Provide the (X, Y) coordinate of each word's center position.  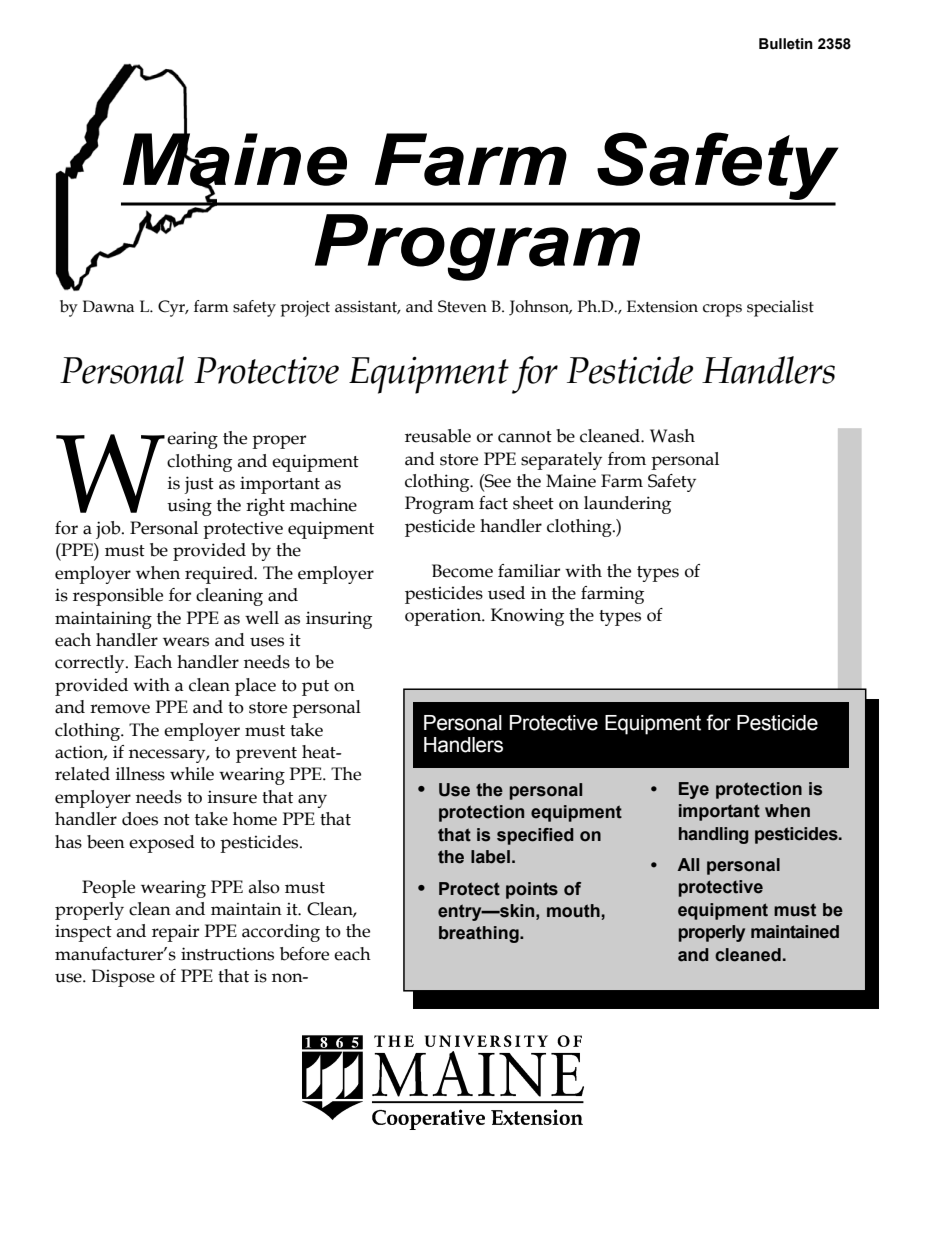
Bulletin (786, 44)
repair (175, 933)
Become (462, 571)
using (189, 507)
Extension (662, 306)
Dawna (108, 306)
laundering (627, 505)
